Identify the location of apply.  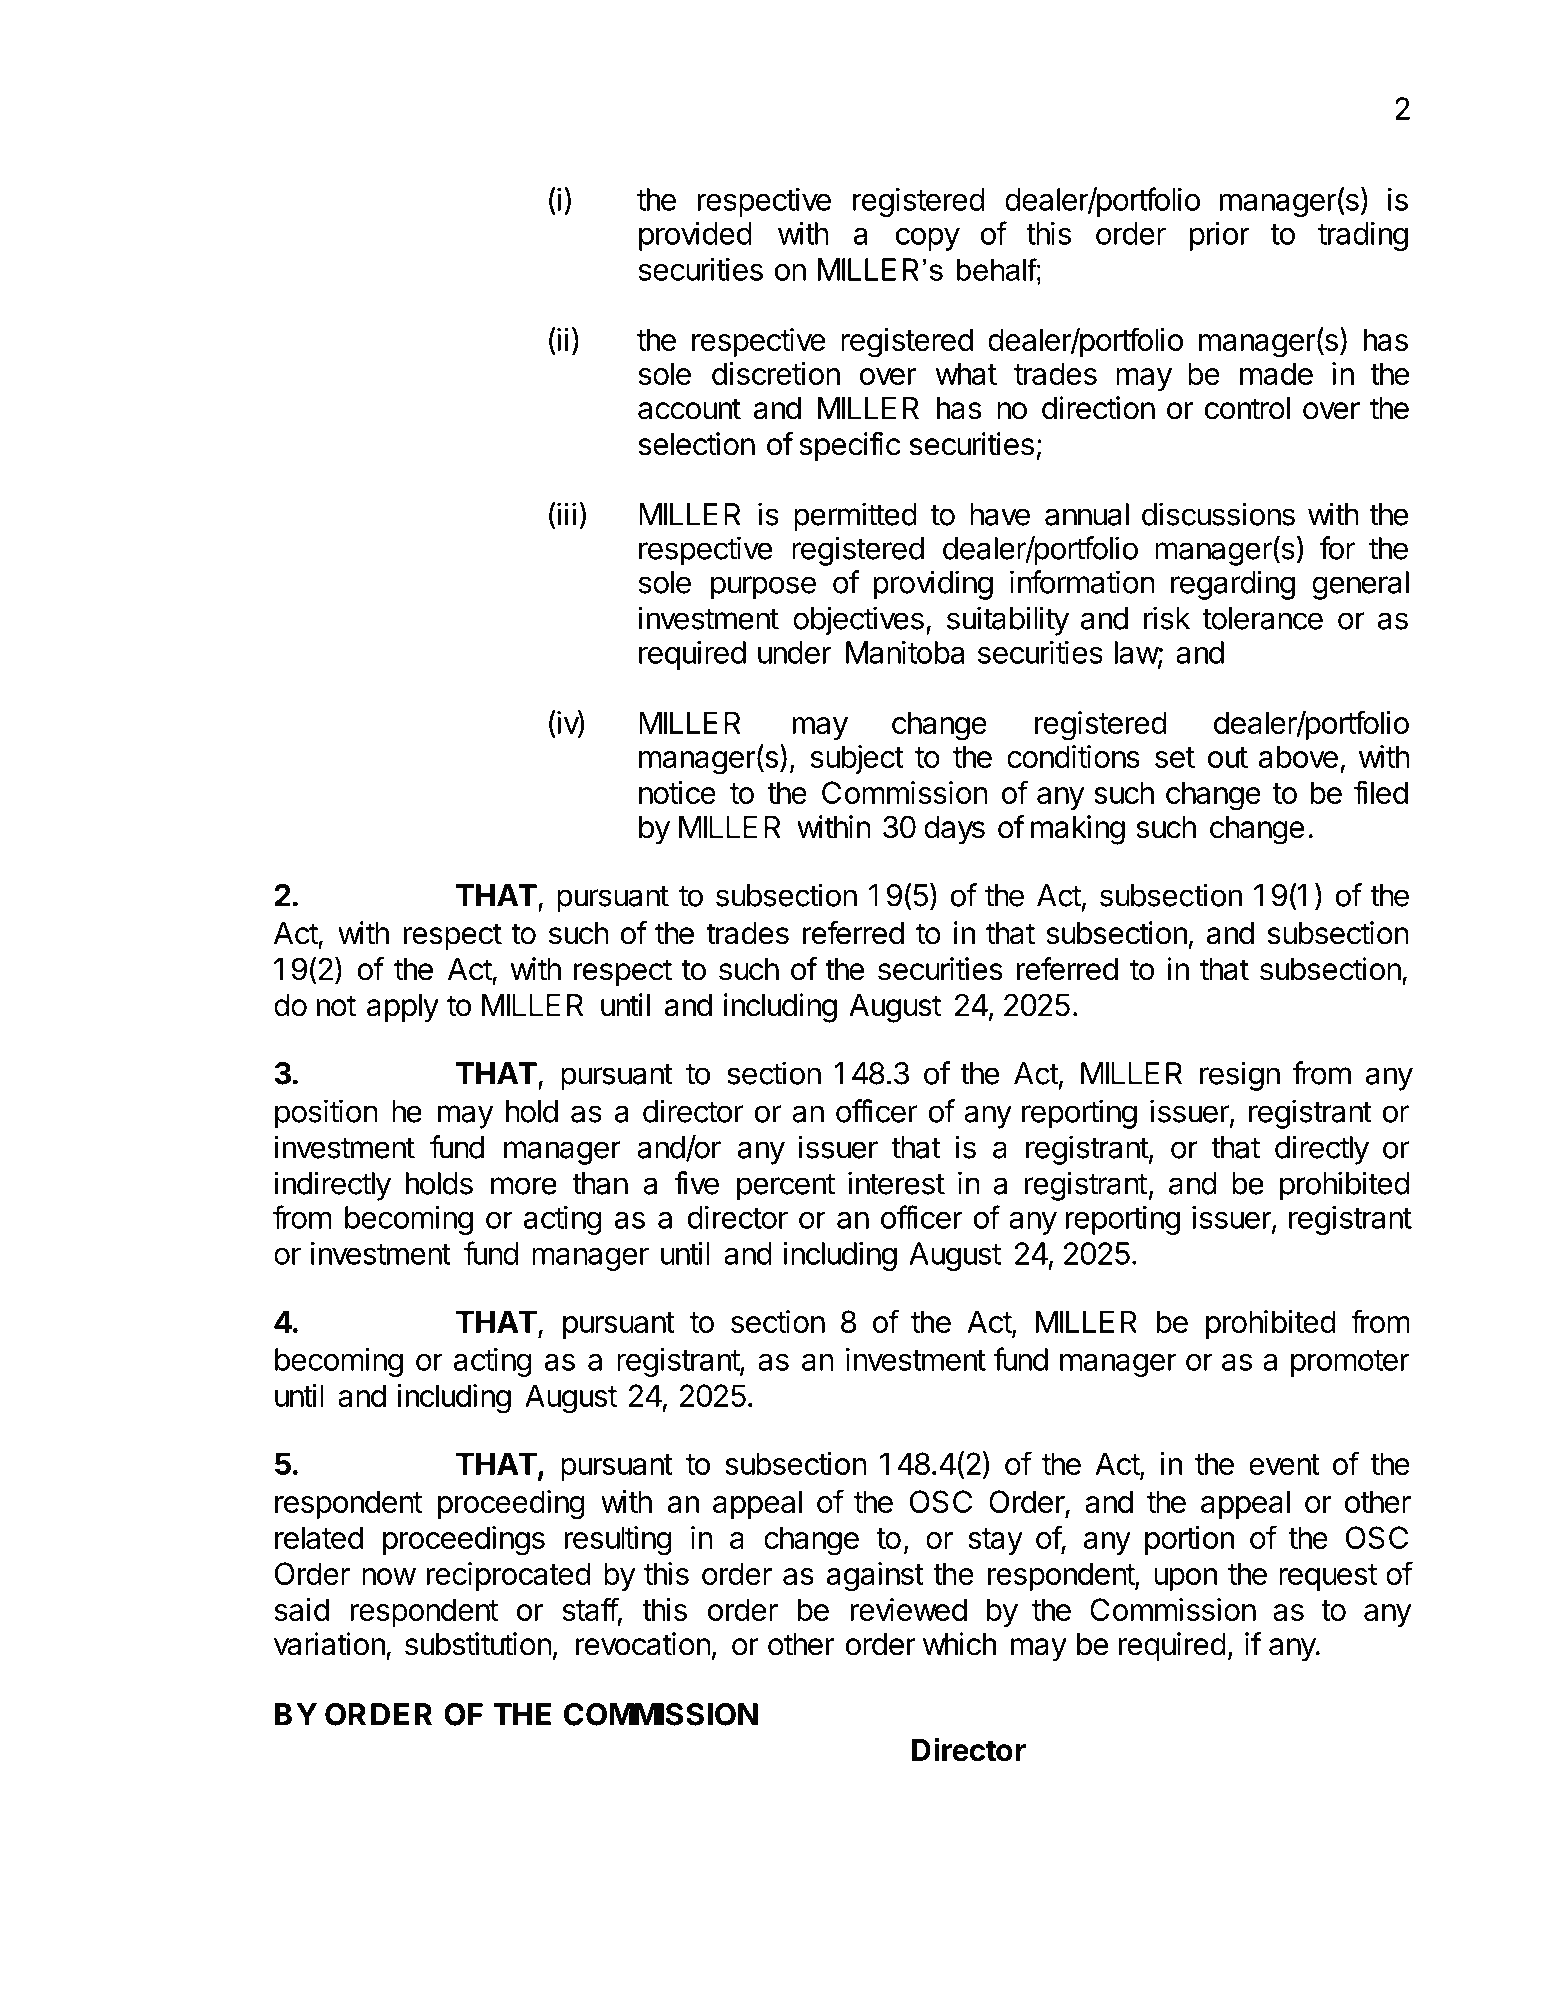
(403, 1008).
